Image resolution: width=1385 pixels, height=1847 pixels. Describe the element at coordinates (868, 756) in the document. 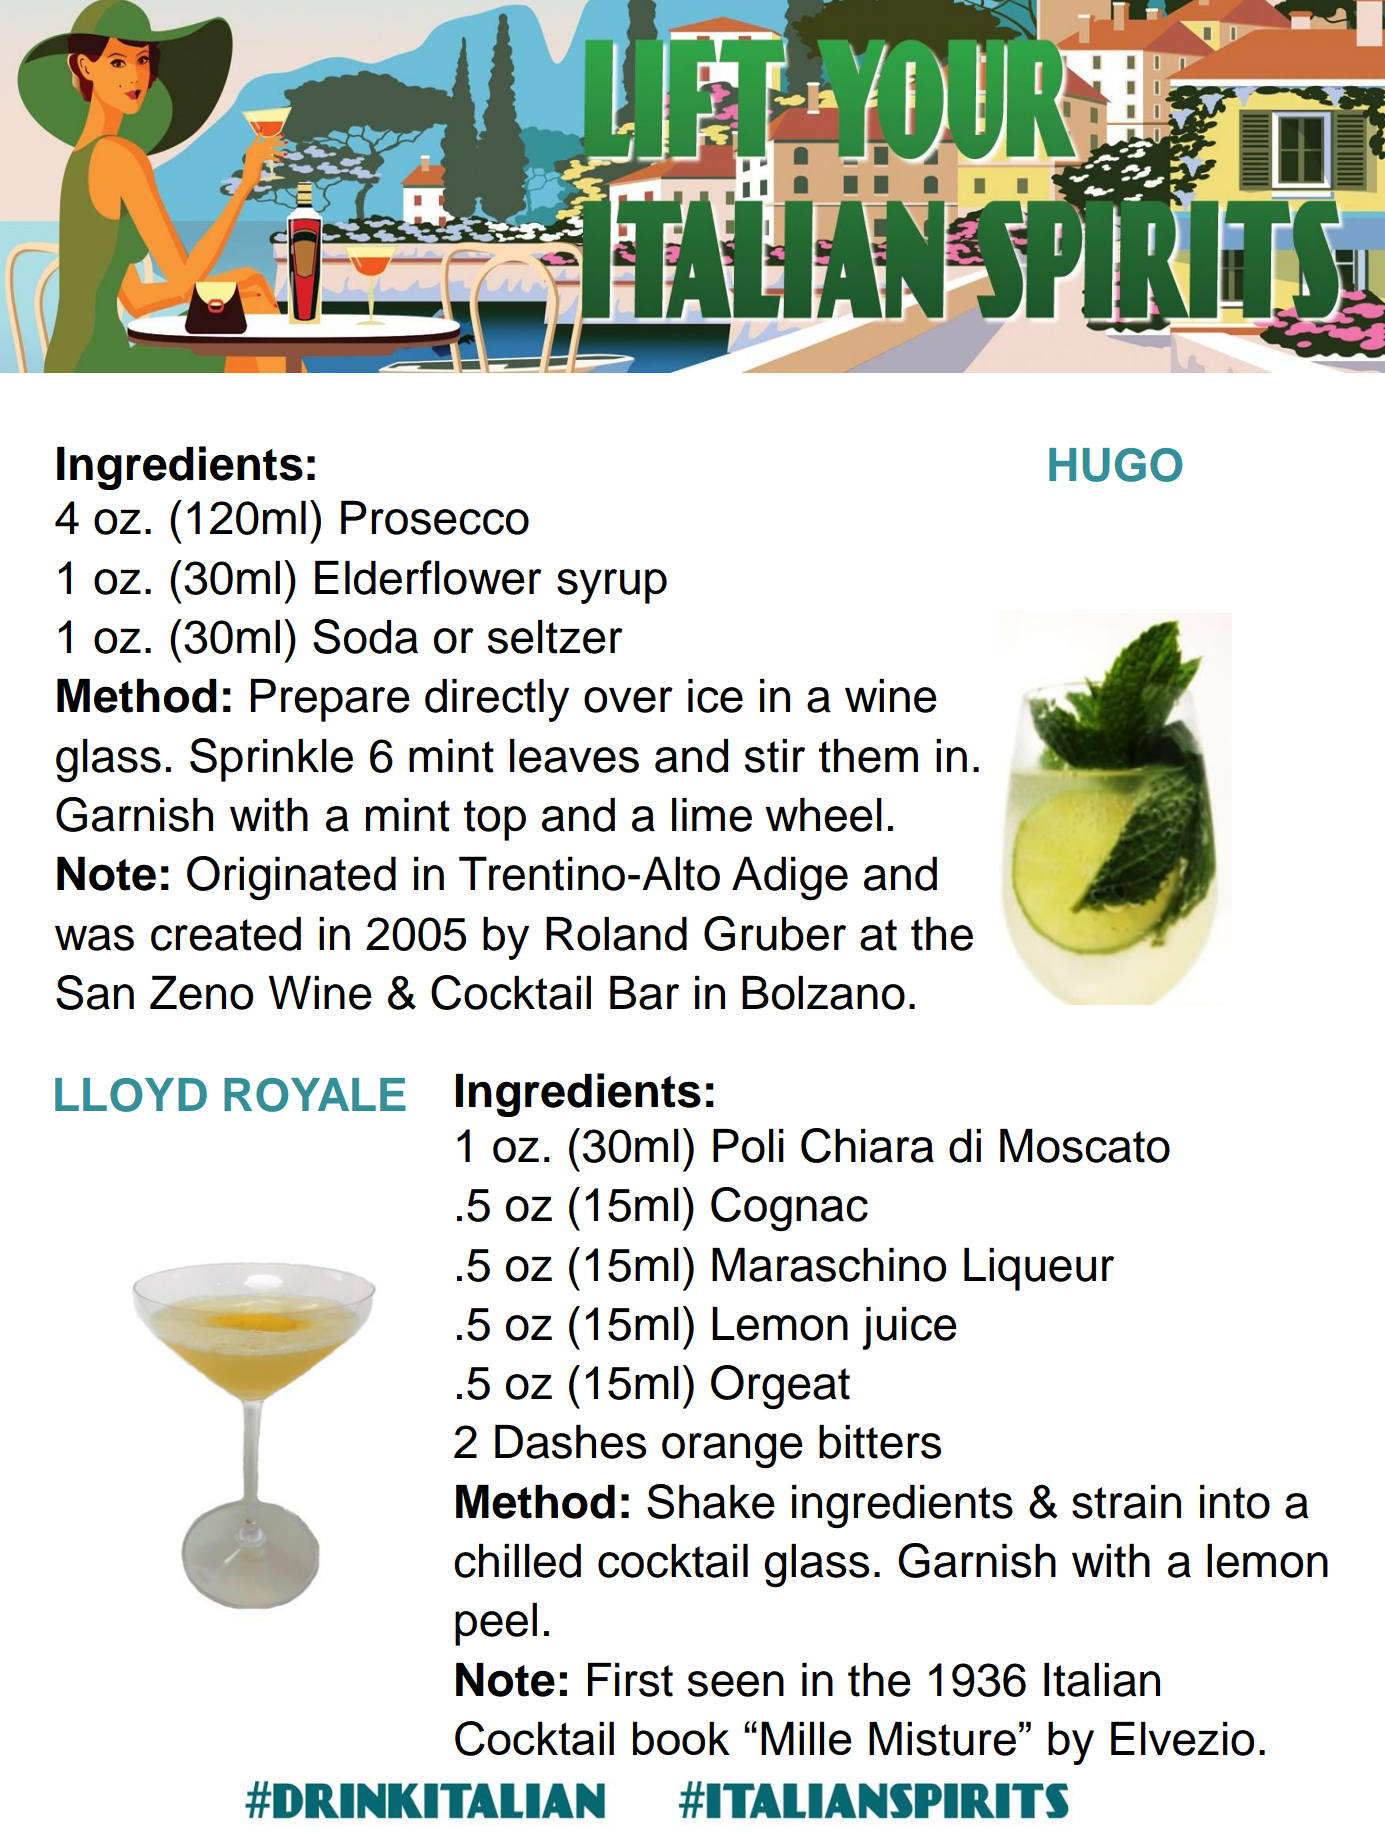

I see `them` at that location.
